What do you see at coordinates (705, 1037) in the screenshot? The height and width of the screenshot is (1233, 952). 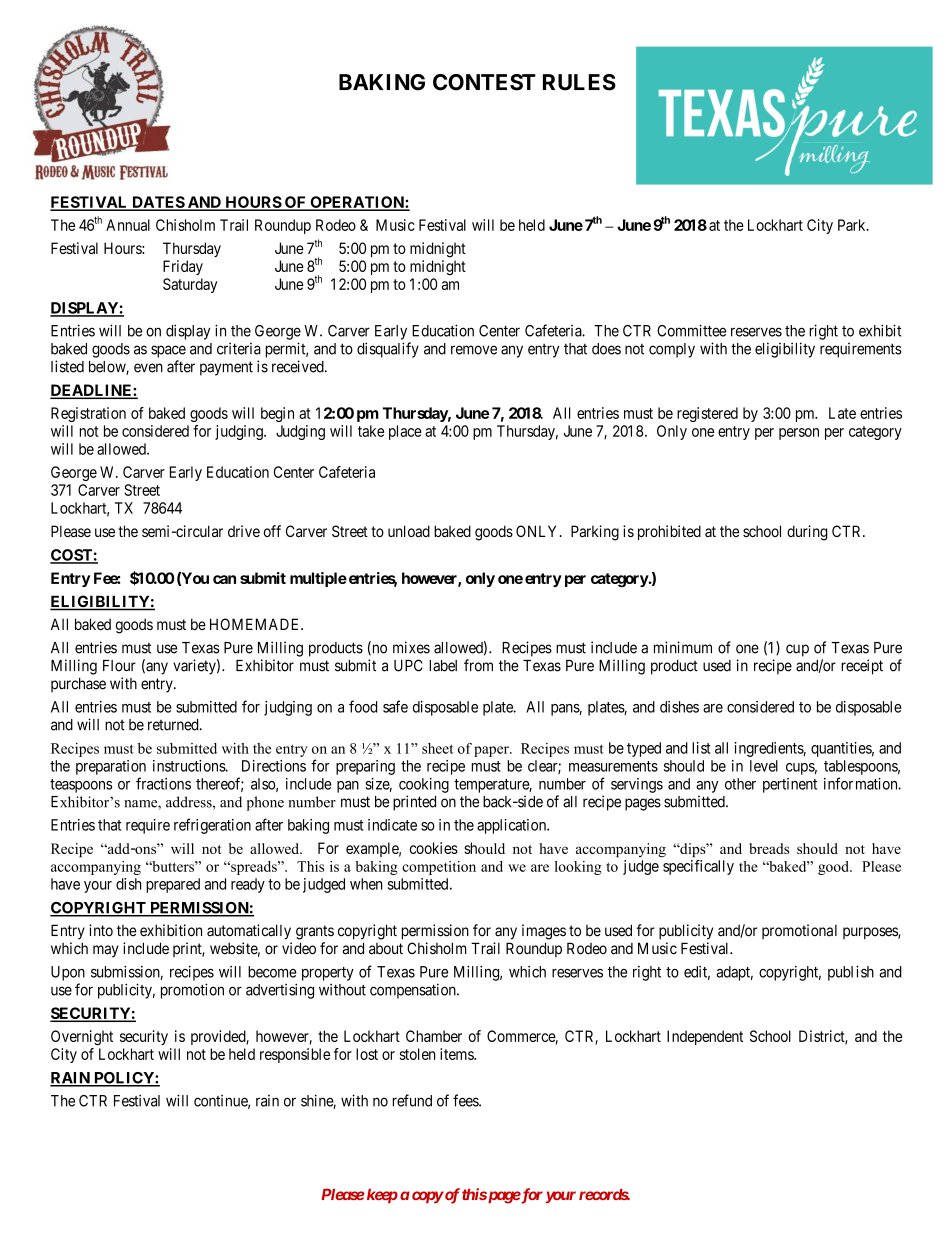 I see `Independent` at bounding box center [705, 1037].
